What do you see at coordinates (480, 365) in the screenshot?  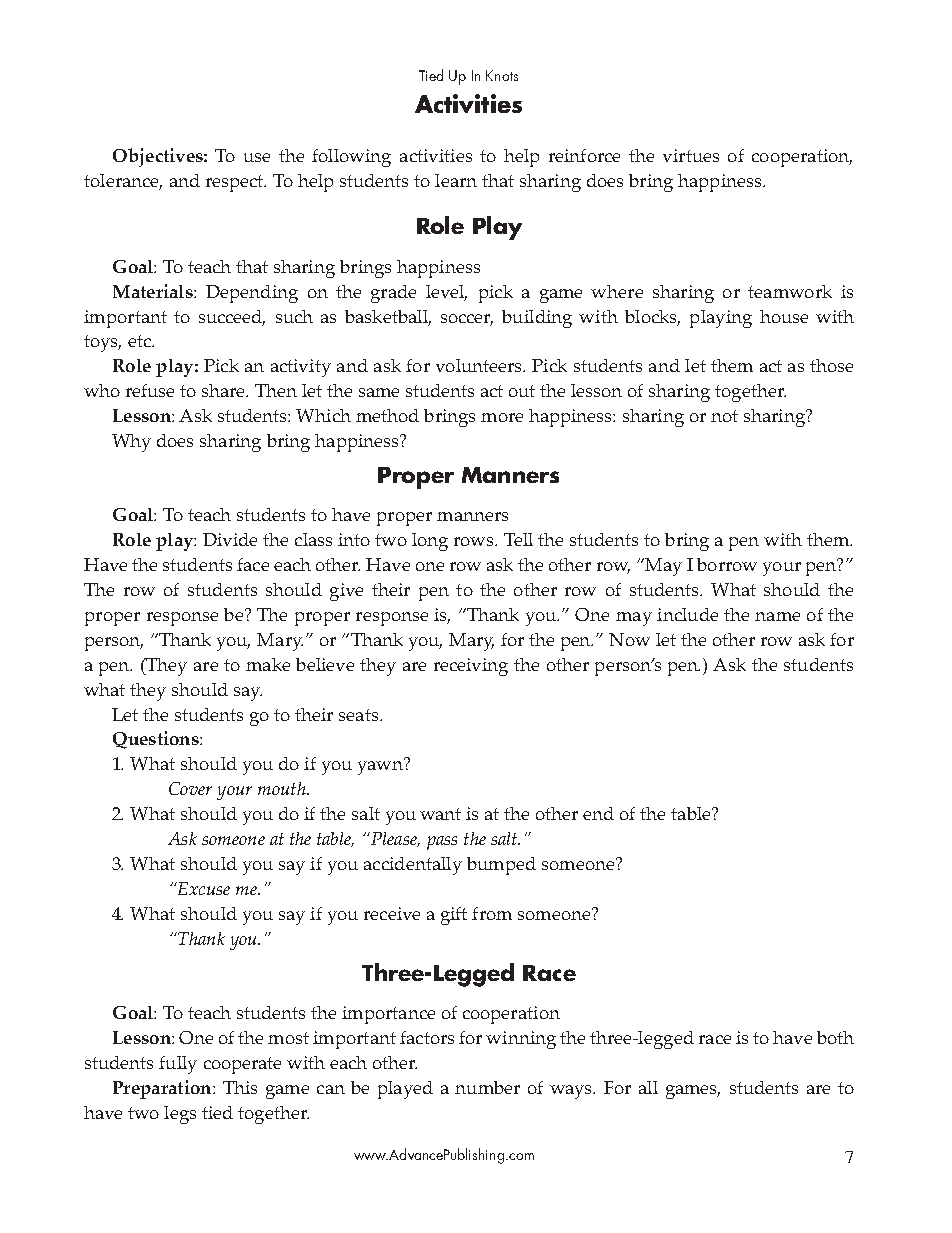 I see `volunteers` at bounding box center [480, 365].
